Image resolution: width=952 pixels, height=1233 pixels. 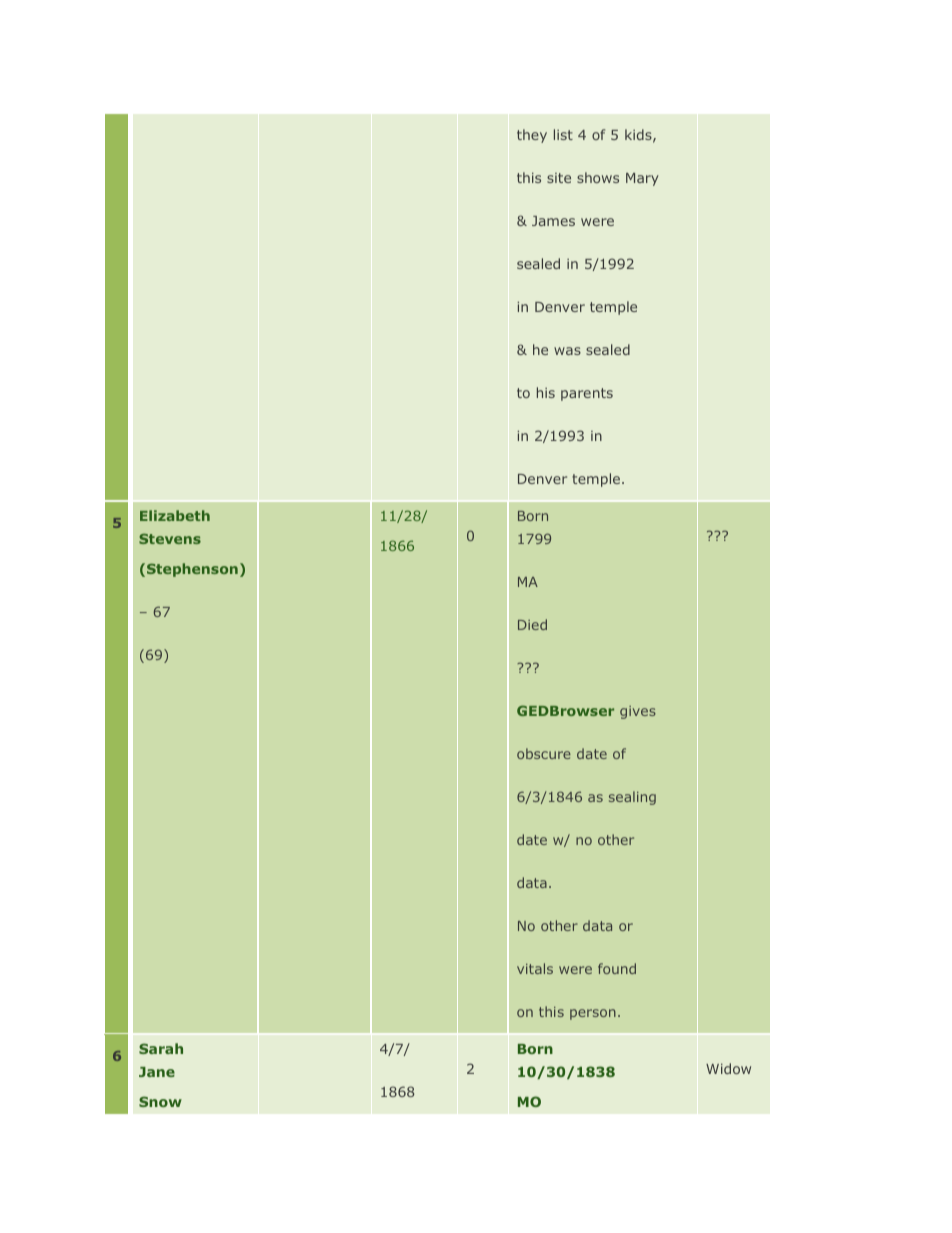 What do you see at coordinates (559, 178) in the screenshot?
I see `site` at bounding box center [559, 178].
